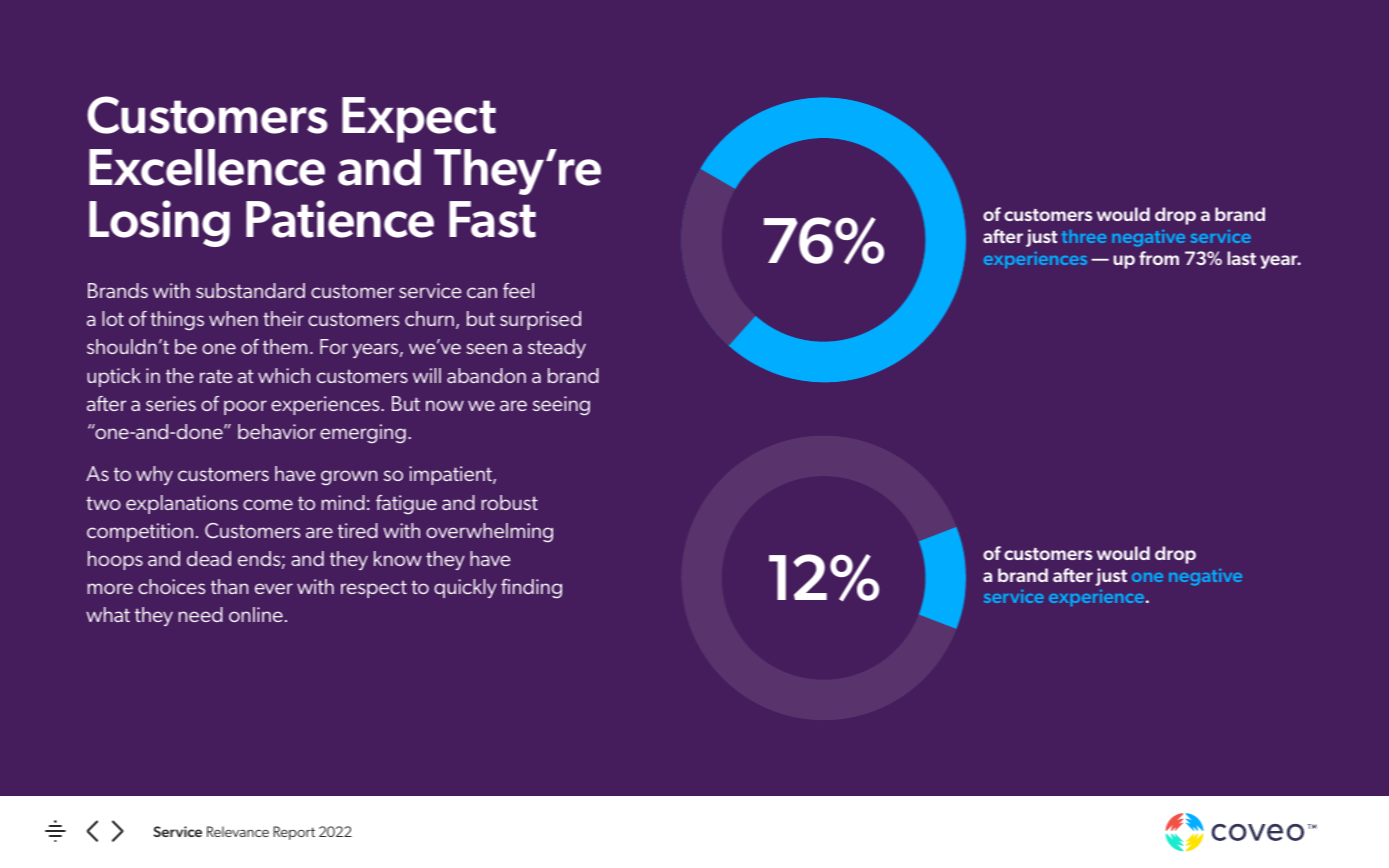 This screenshot has width=1389, height=868. Describe the element at coordinates (207, 167) in the screenshot. I see `Excellence` at that location.
